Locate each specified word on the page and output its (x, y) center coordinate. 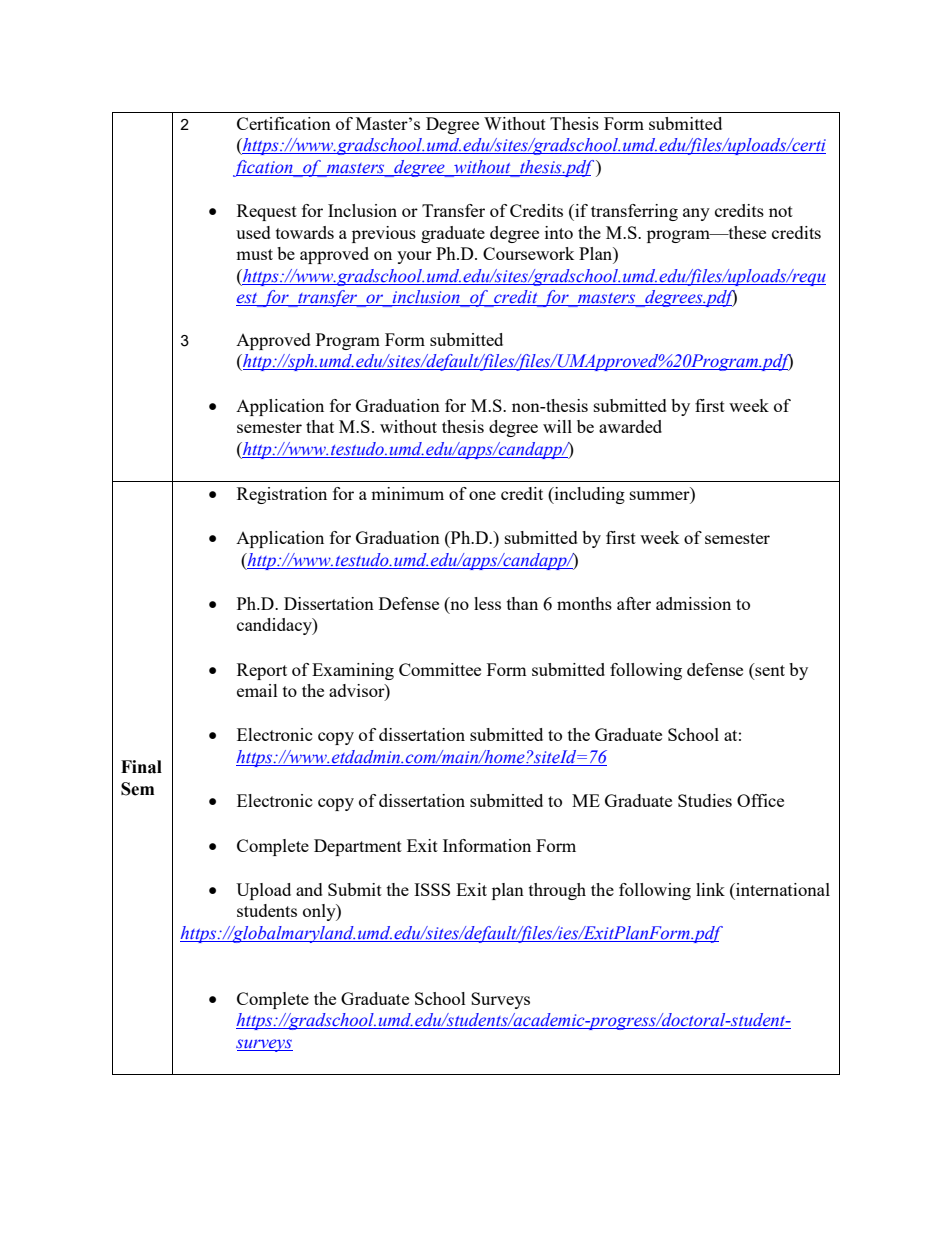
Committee (440, 669)
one (482, 495)
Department (358, 847)
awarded (630, 426)
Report (262, 671)
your (414, 257)
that (320, 426)
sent (769, 669)
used (253, 232)
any (696, 214)
